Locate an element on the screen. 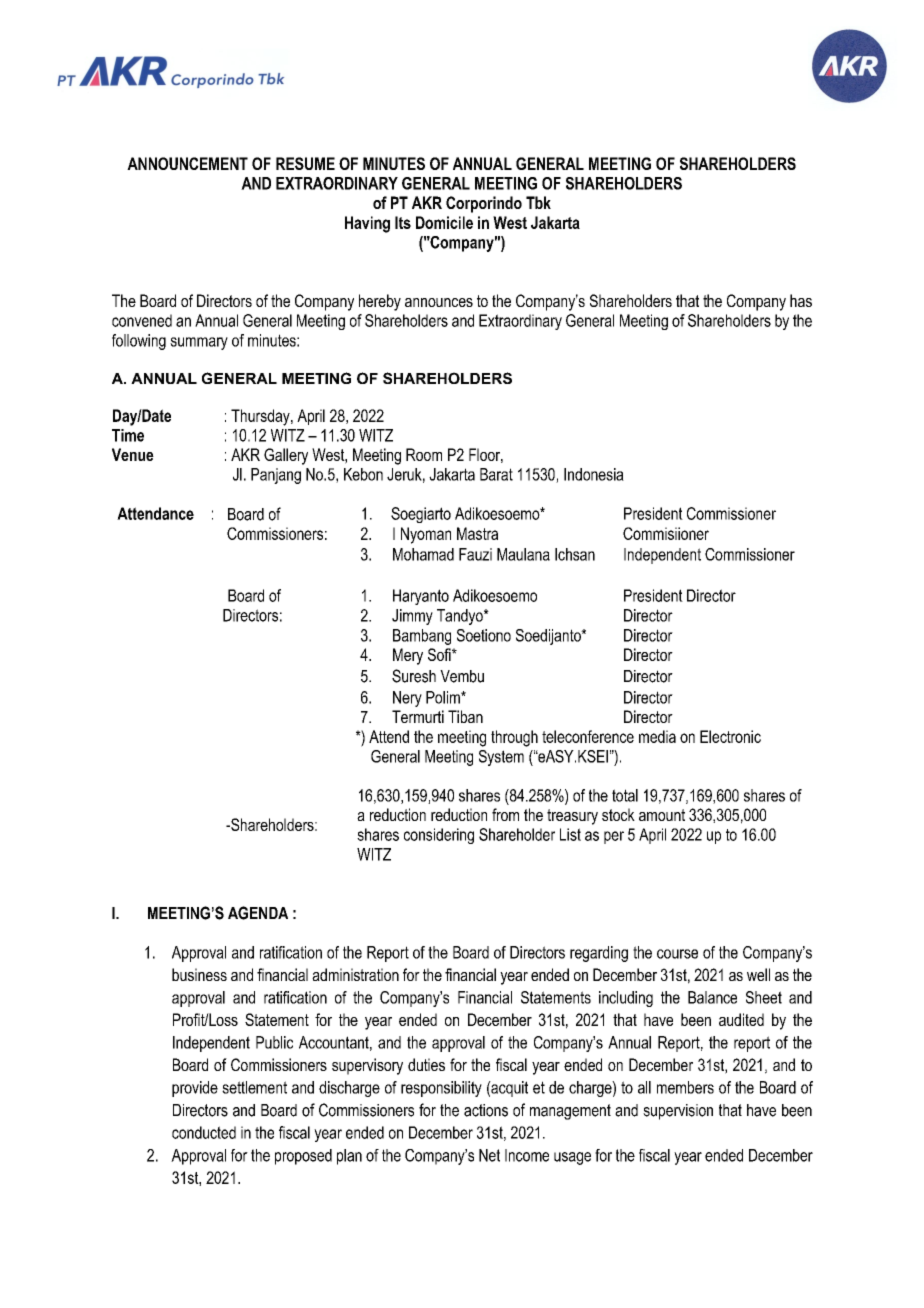  has is located at coordinates (801, 300).
